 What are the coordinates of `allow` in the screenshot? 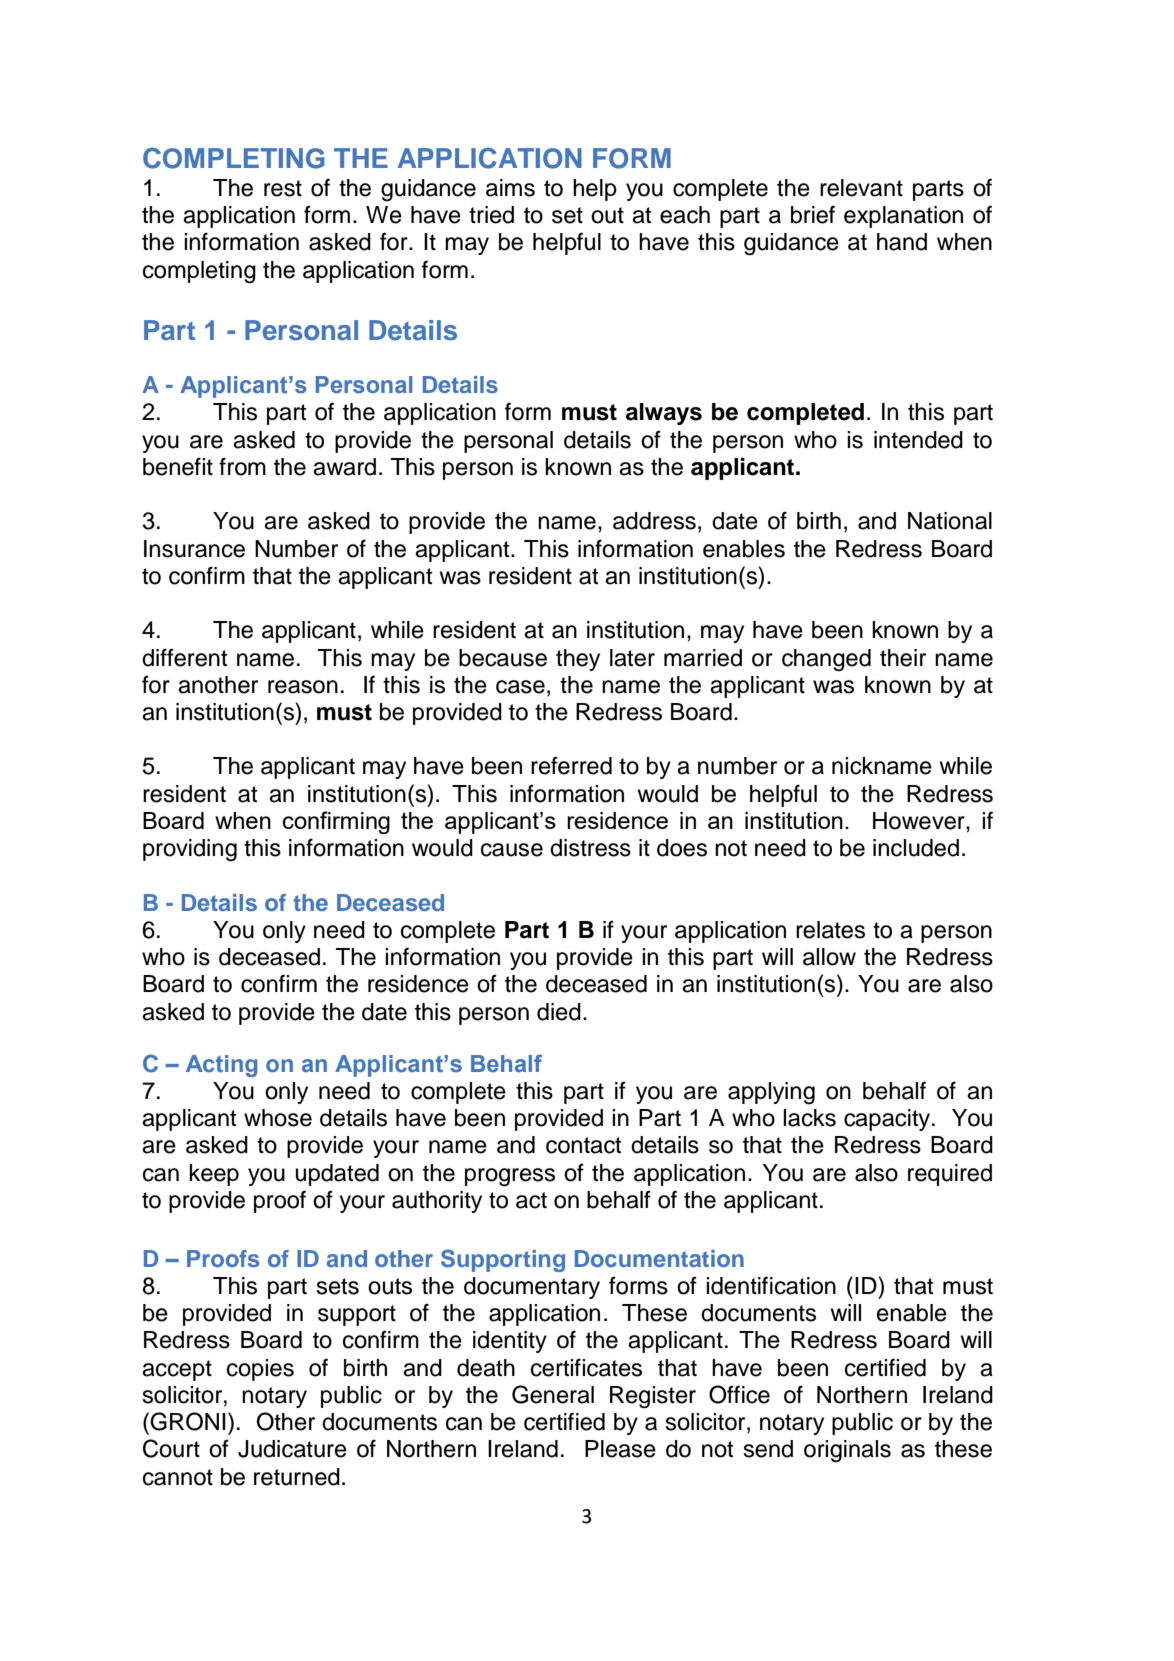 It's located at (829, 957).
